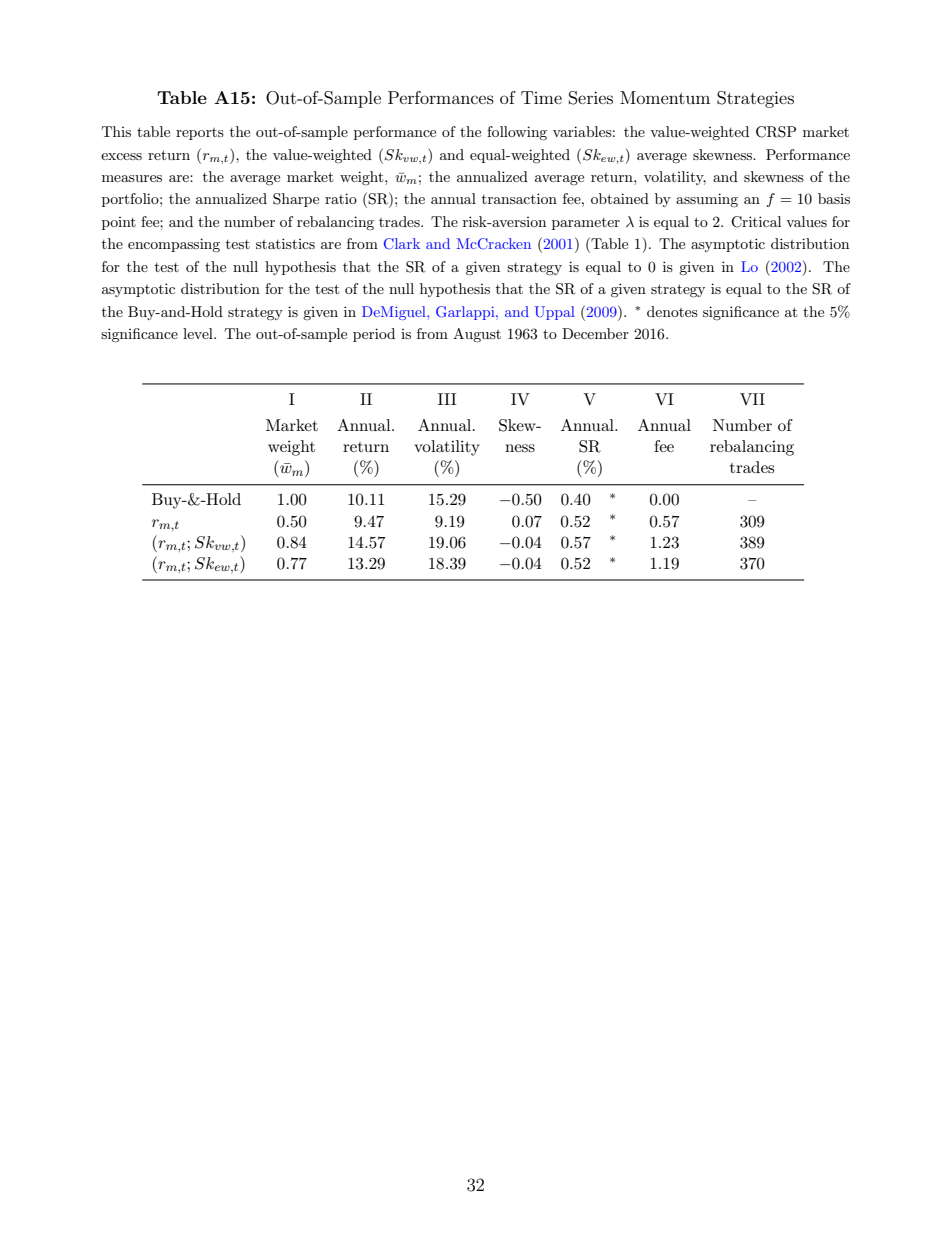 The height and width of the screenshot is (1233, 952). What do you see at coordinates (541, 97) in the screenshot?
I see `Time` at bounding box center [541, 97].
